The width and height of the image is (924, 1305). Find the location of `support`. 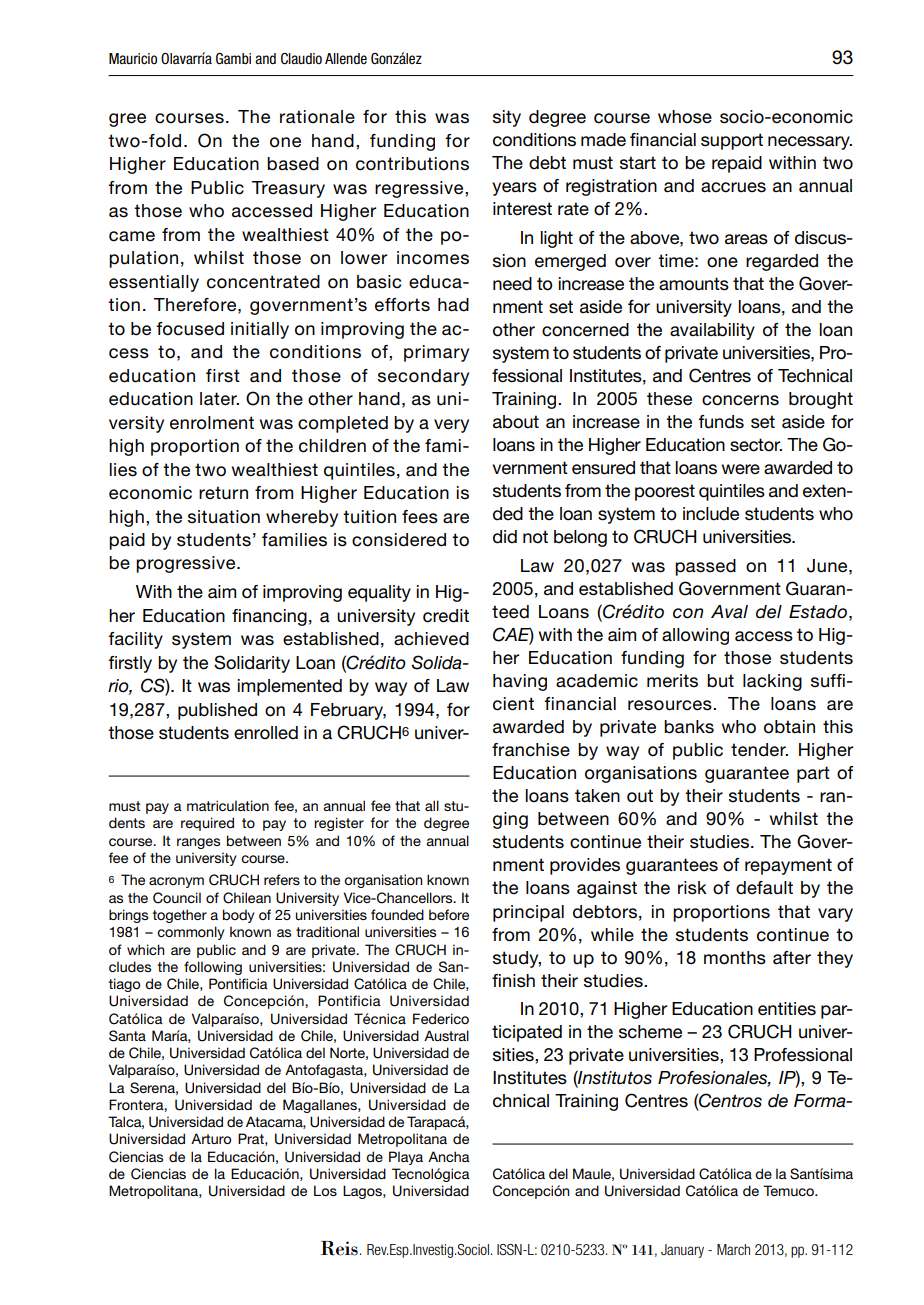

support is located at coordinates (732, 141).
